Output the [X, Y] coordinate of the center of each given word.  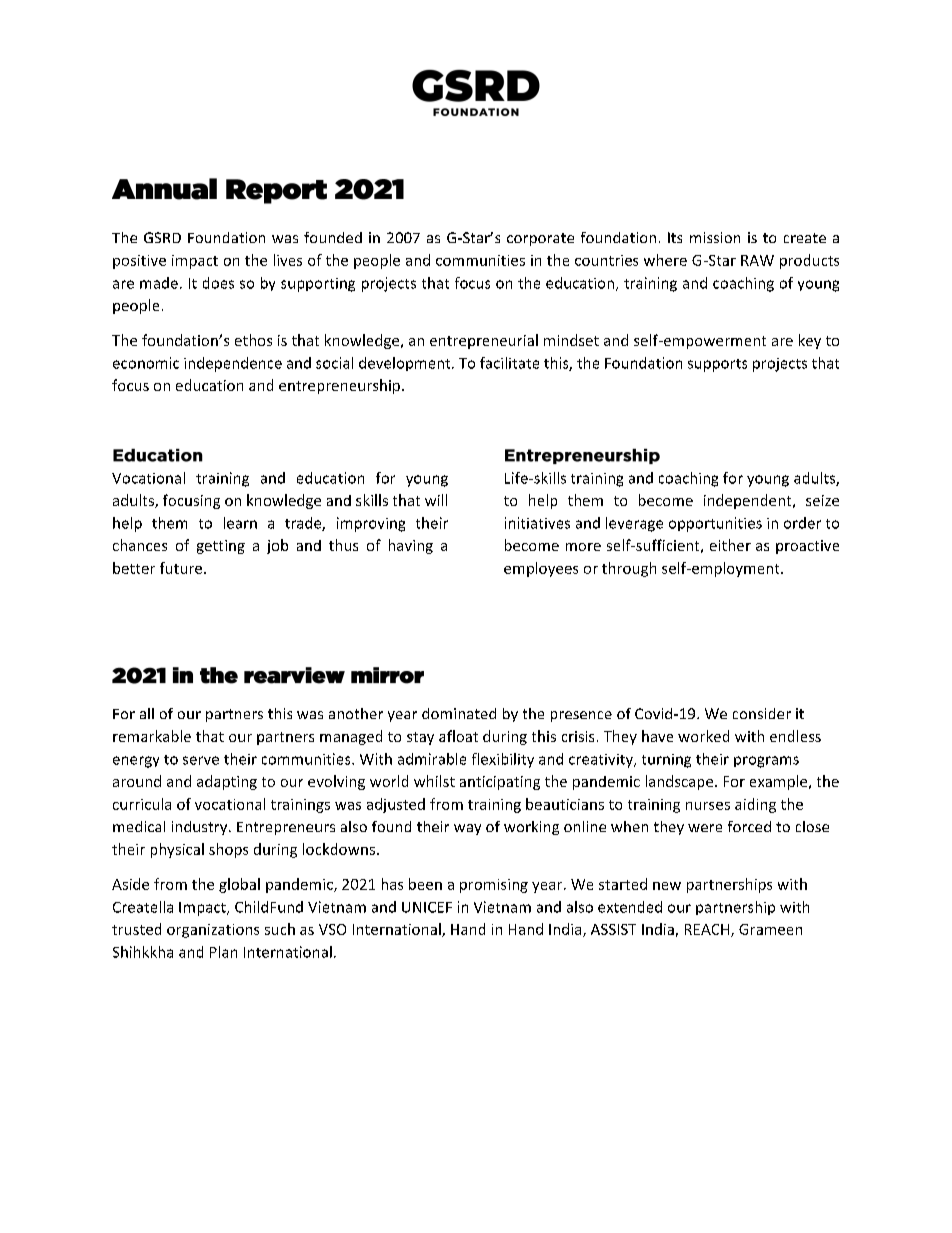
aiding [755, 805]
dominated [459, 713]
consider [762, 713]
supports [717, 365]
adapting [227, 782]
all [147, 713]
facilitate [509, 363]
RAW [757, 260]
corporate [540, 239]
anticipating [500, 783]
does [218, 283]
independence [233, 364]
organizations [213, 931]
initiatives [537, 523]
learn [240, 523]
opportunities [715, 524]
